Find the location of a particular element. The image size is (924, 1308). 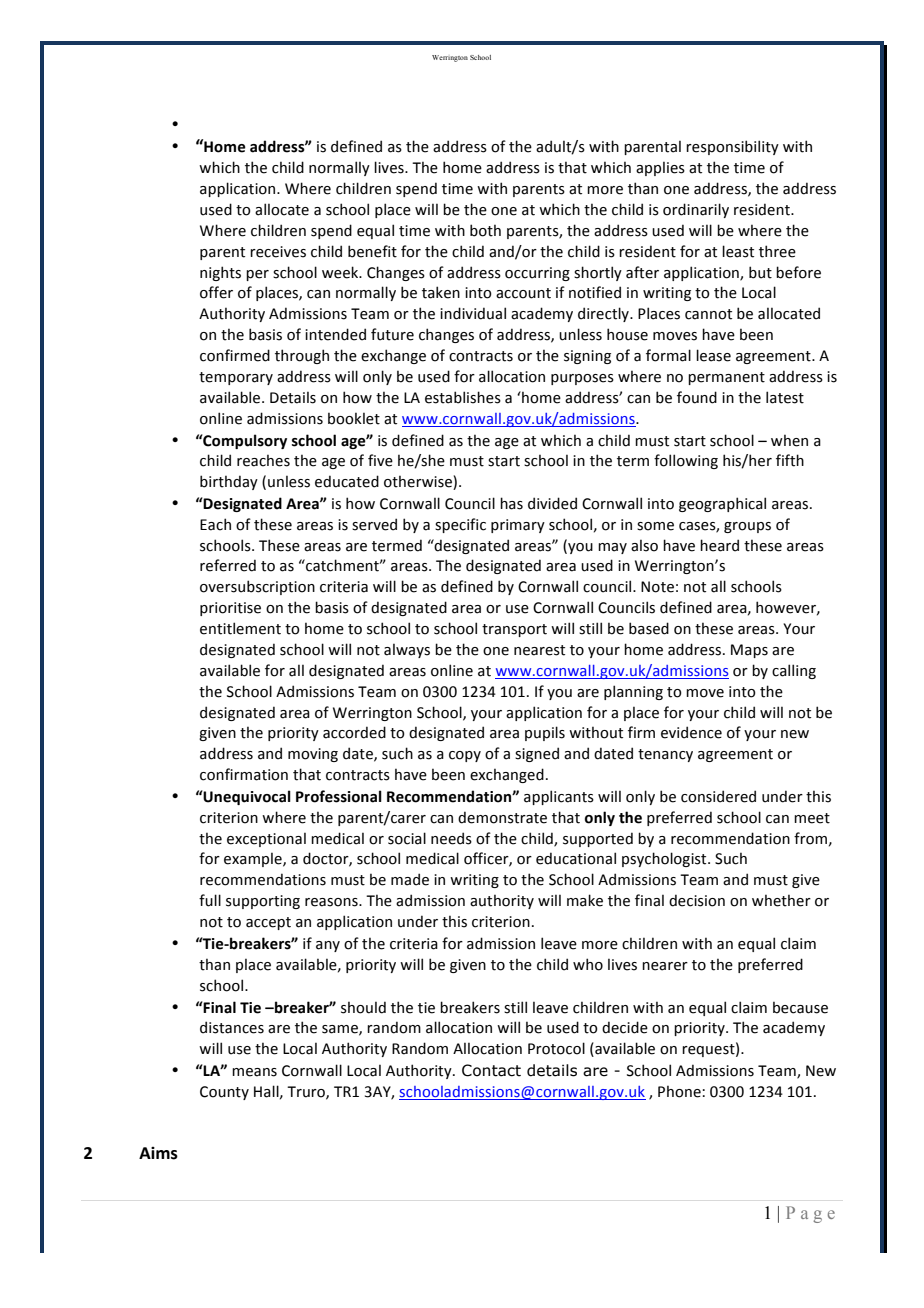

both is located at coordinates (485, 230).
